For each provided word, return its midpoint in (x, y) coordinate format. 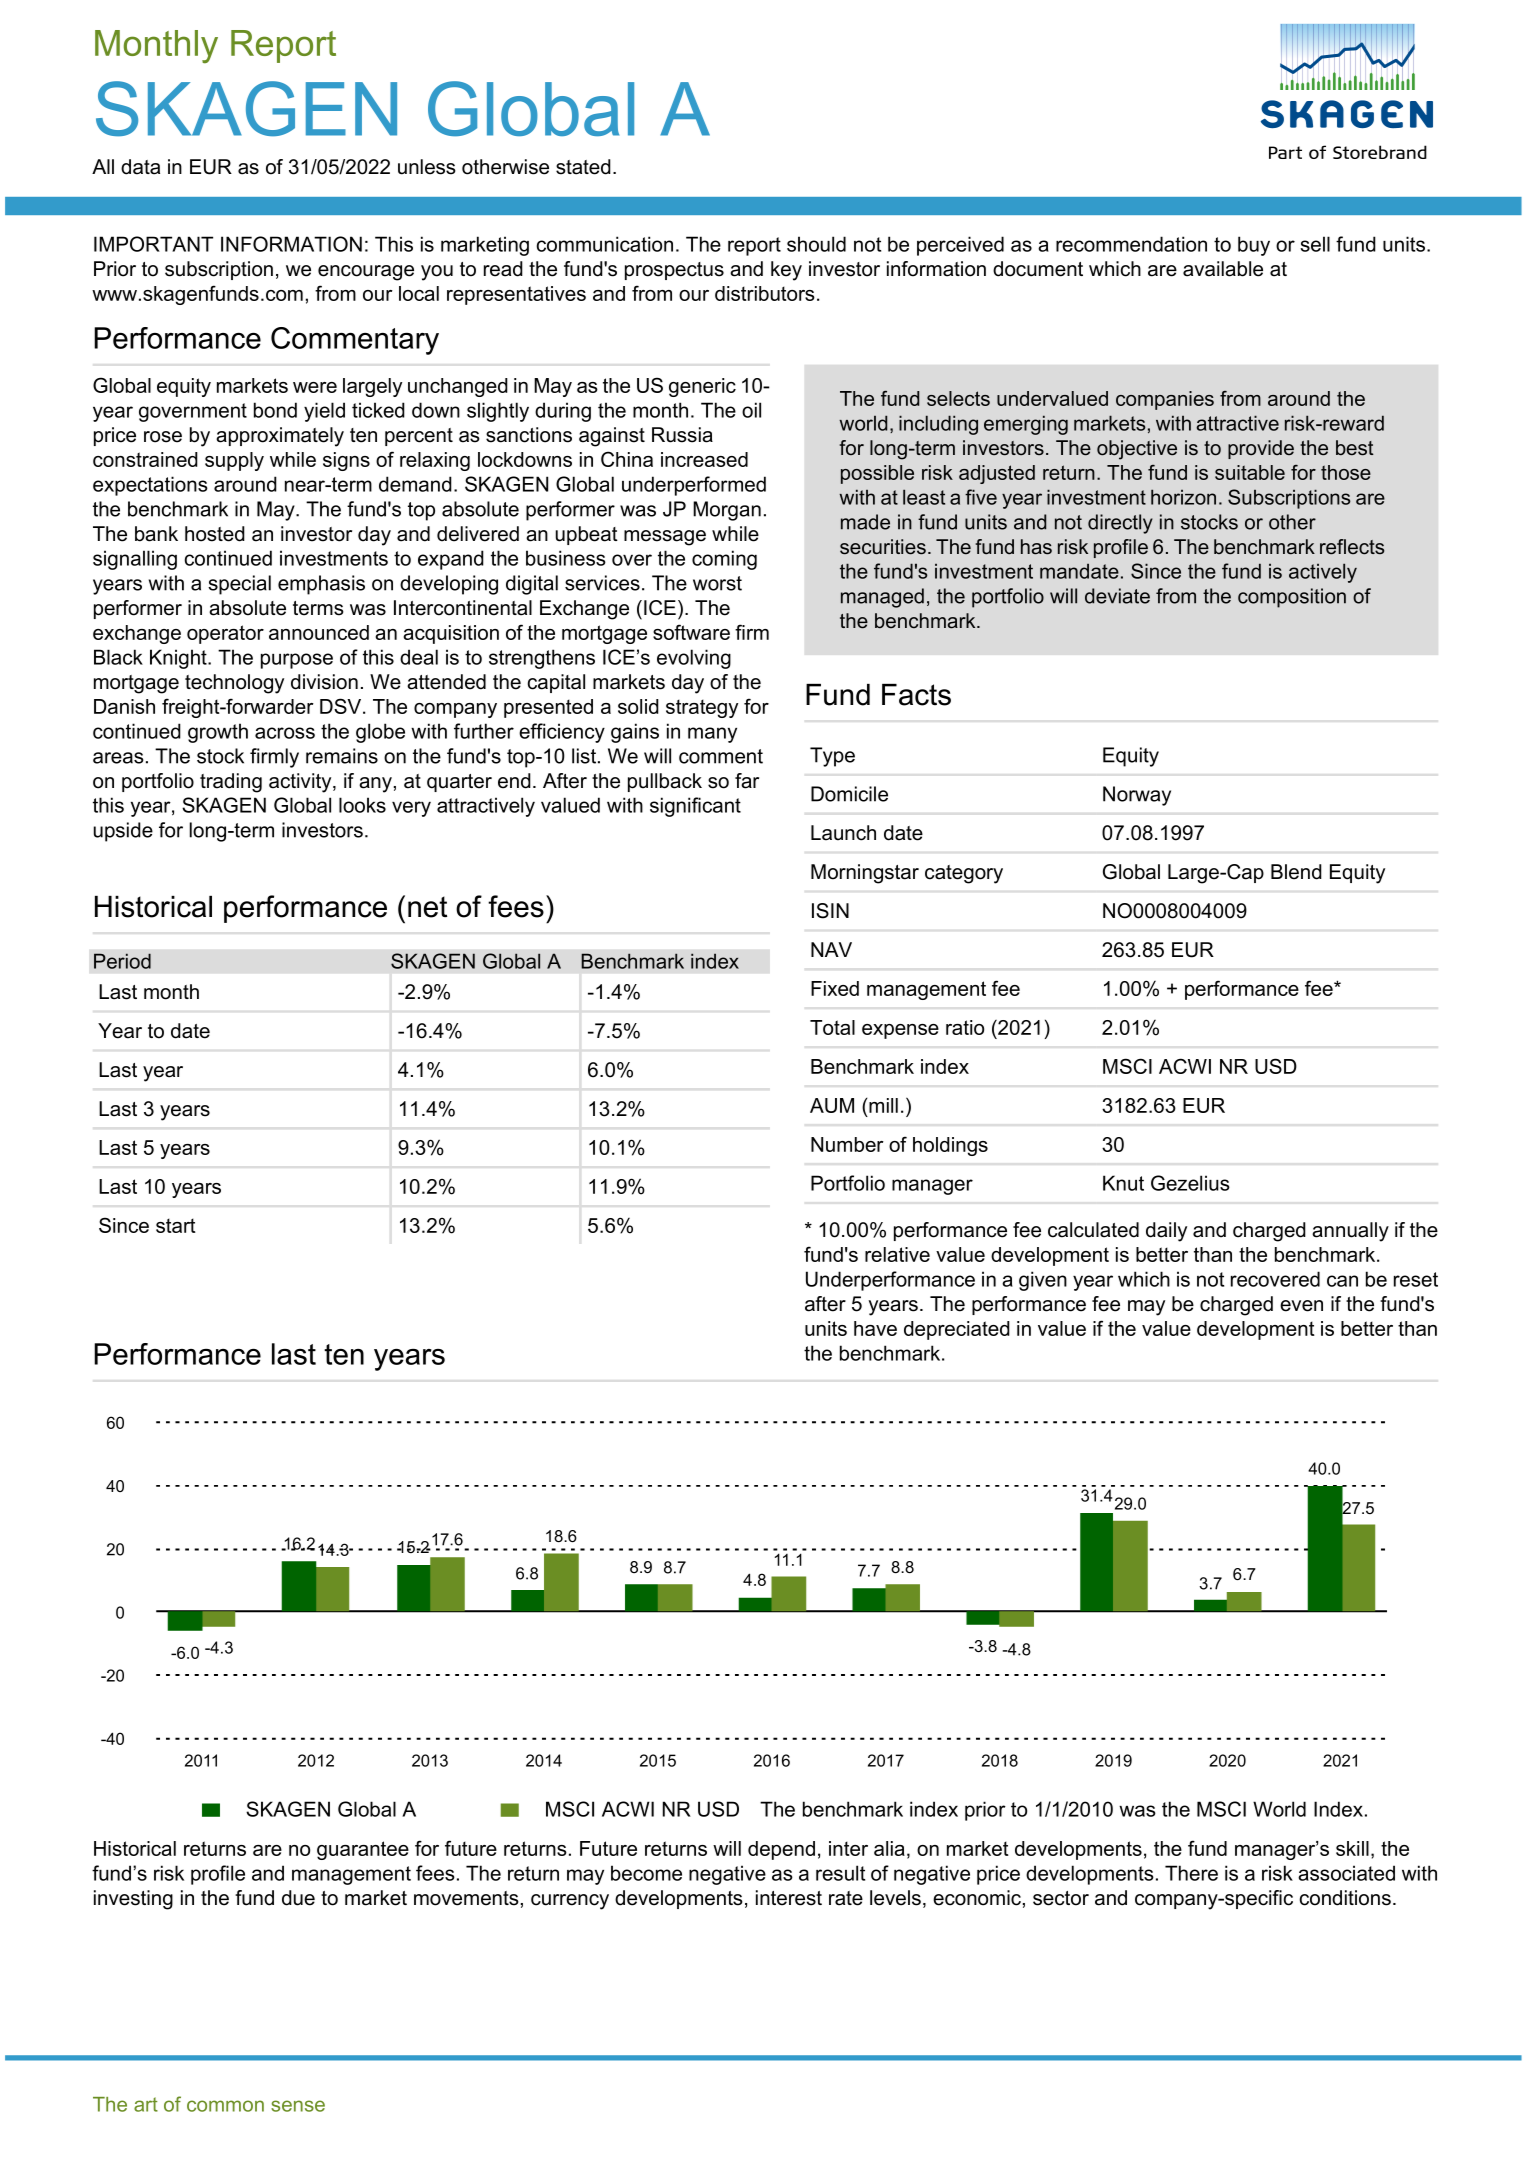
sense (298, 2106)
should (816, 244)
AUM (832, 1105)
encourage (366, 273)
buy (1254, 246)
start (176, 1225)
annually (1350, 1232)
